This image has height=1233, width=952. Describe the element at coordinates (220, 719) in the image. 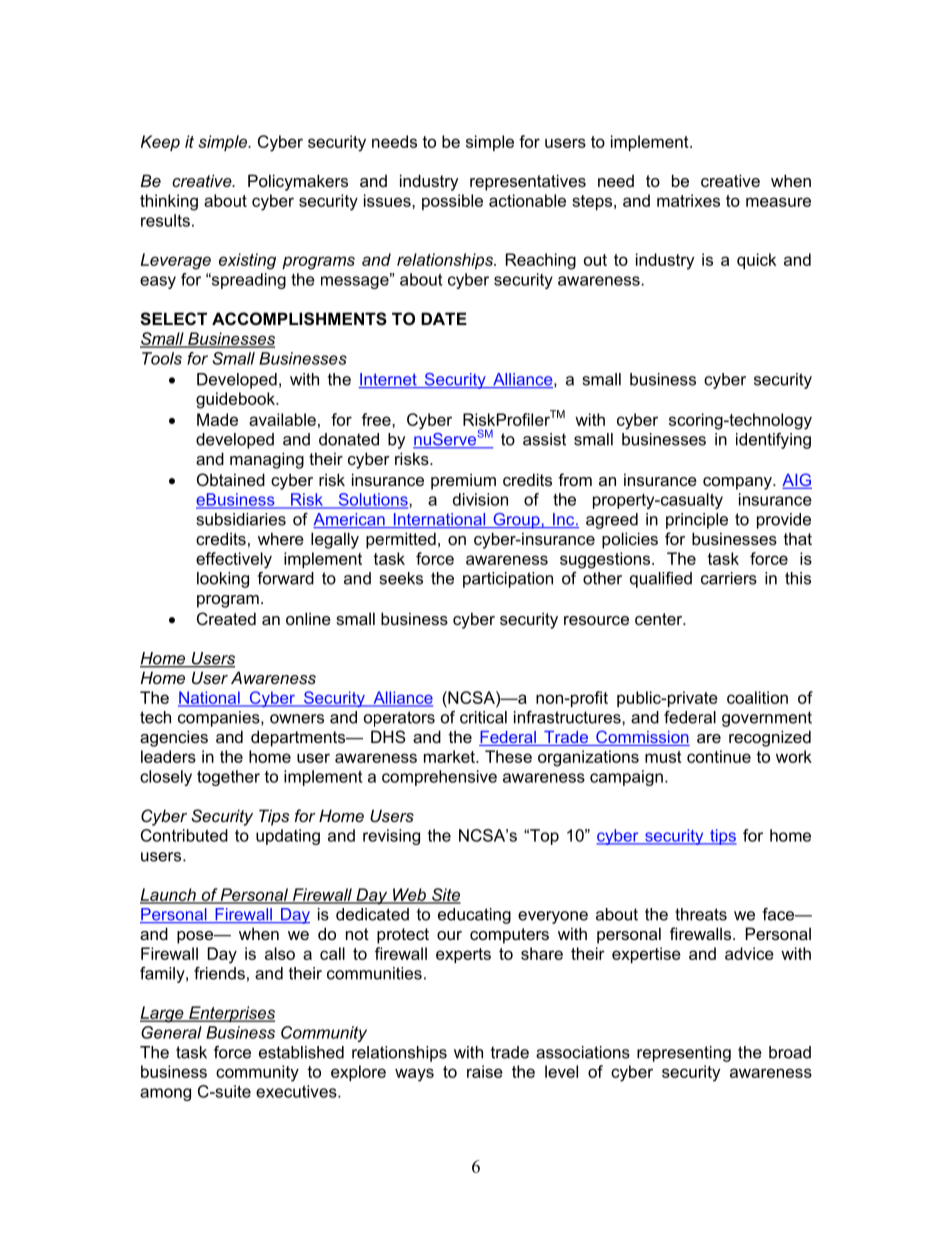

I see `companies` at that location.
